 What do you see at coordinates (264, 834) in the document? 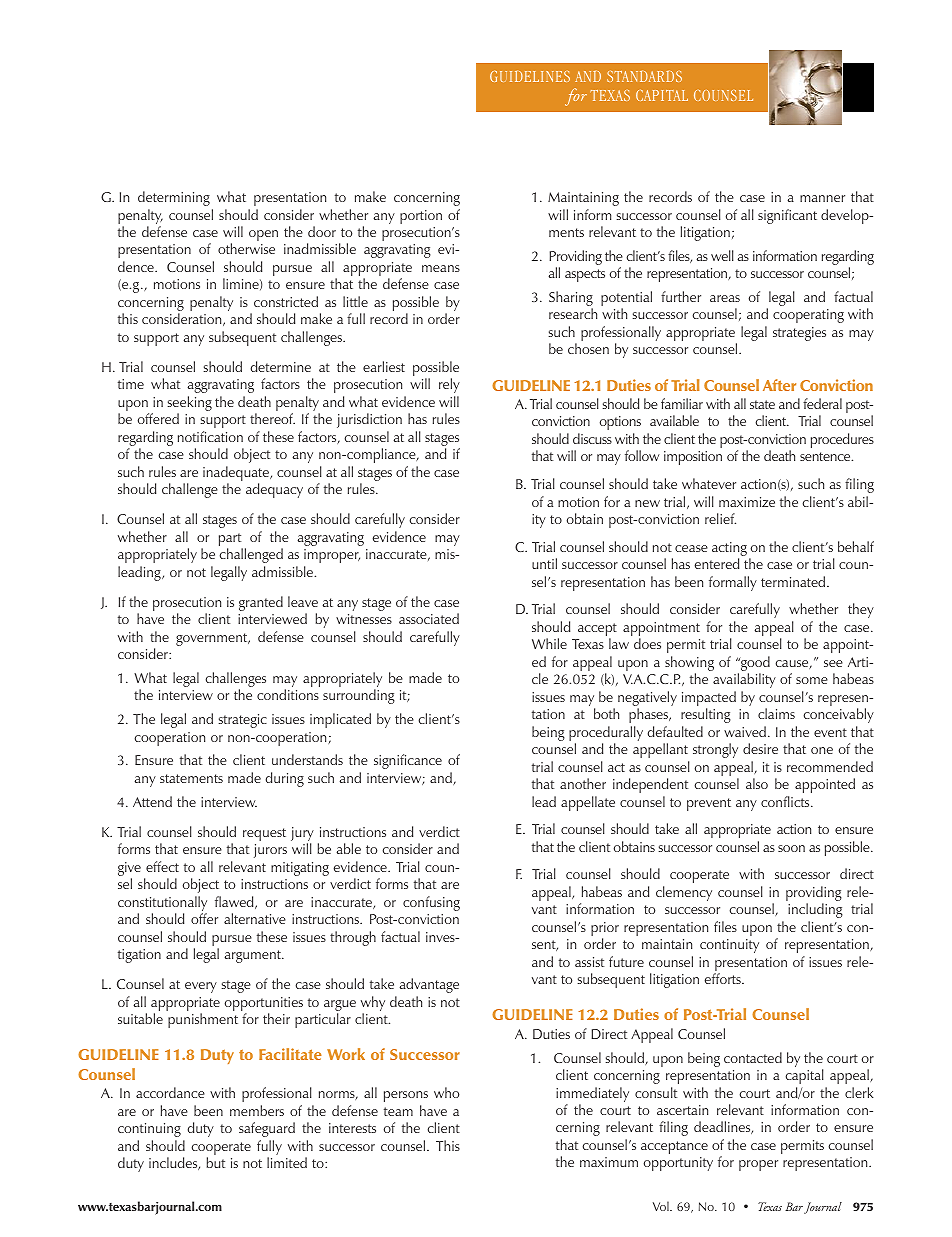
I see `request` at bounding box center [264, 834].
